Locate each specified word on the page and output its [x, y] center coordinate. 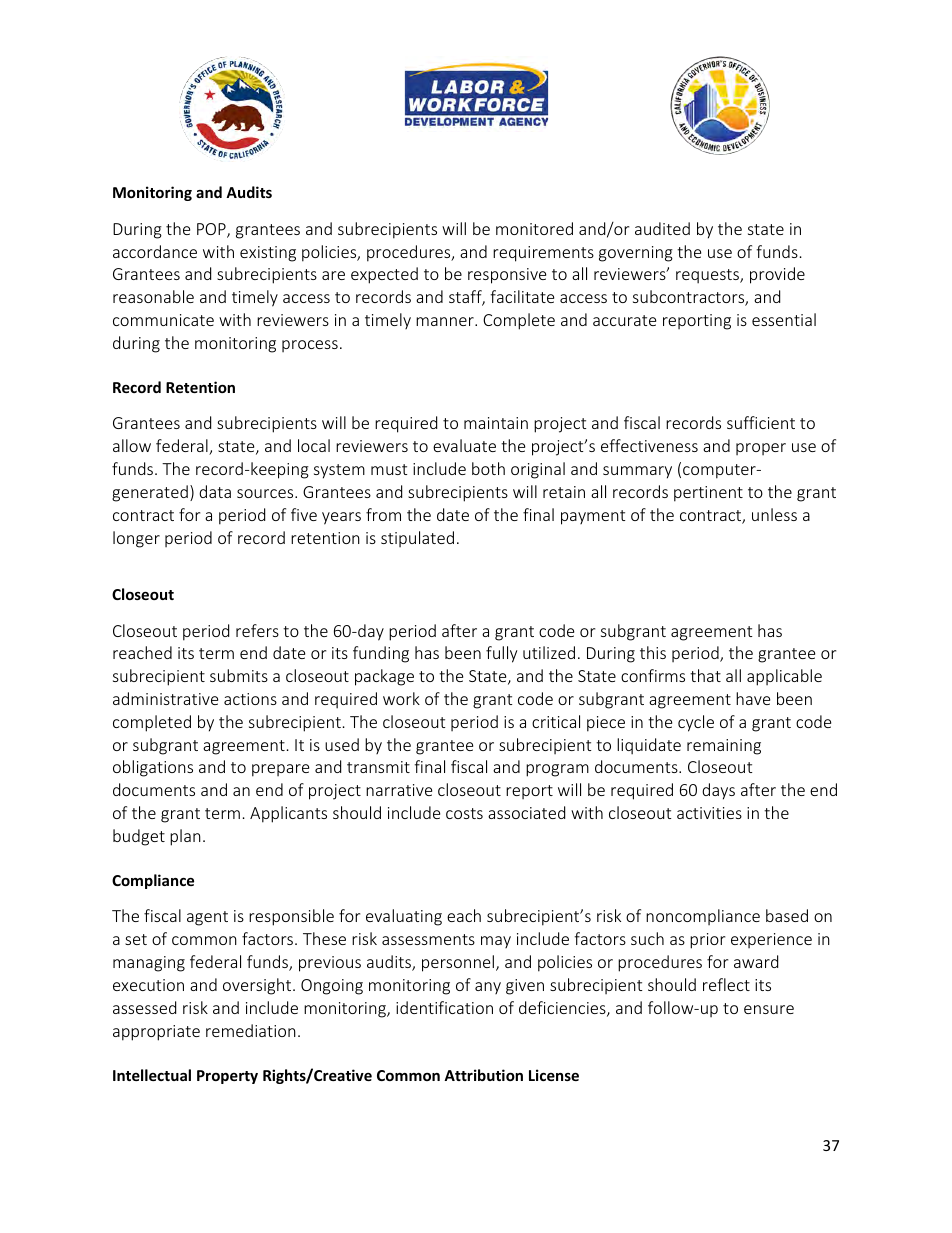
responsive [507, 276]
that [705, 675]
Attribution [483, 1075]
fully [501, 654]
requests [708, 276]
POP [212, 230]
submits [239, 675]
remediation [251, 1030]
